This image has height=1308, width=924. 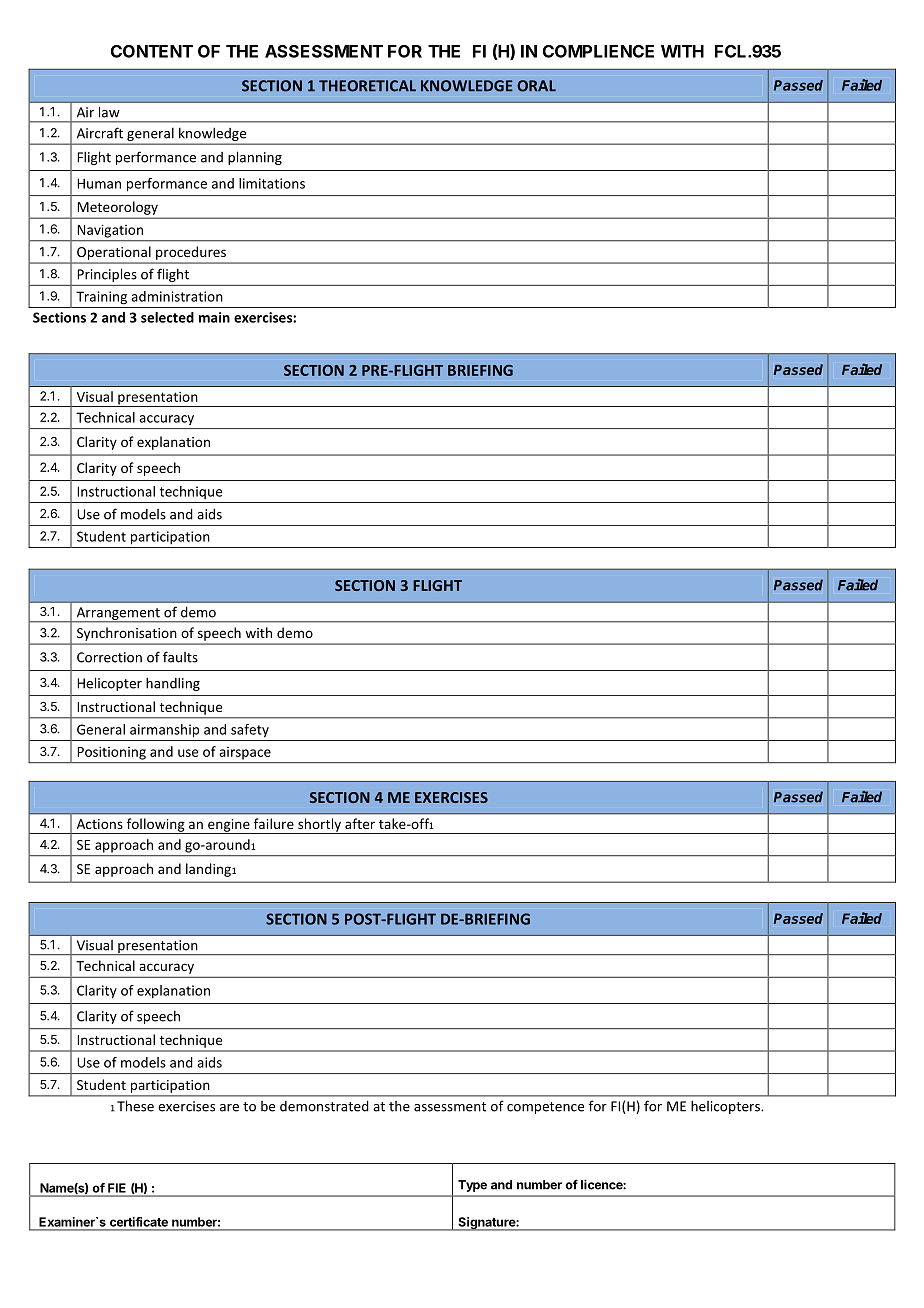 I want to click on main, so click(x=214, y=317).
